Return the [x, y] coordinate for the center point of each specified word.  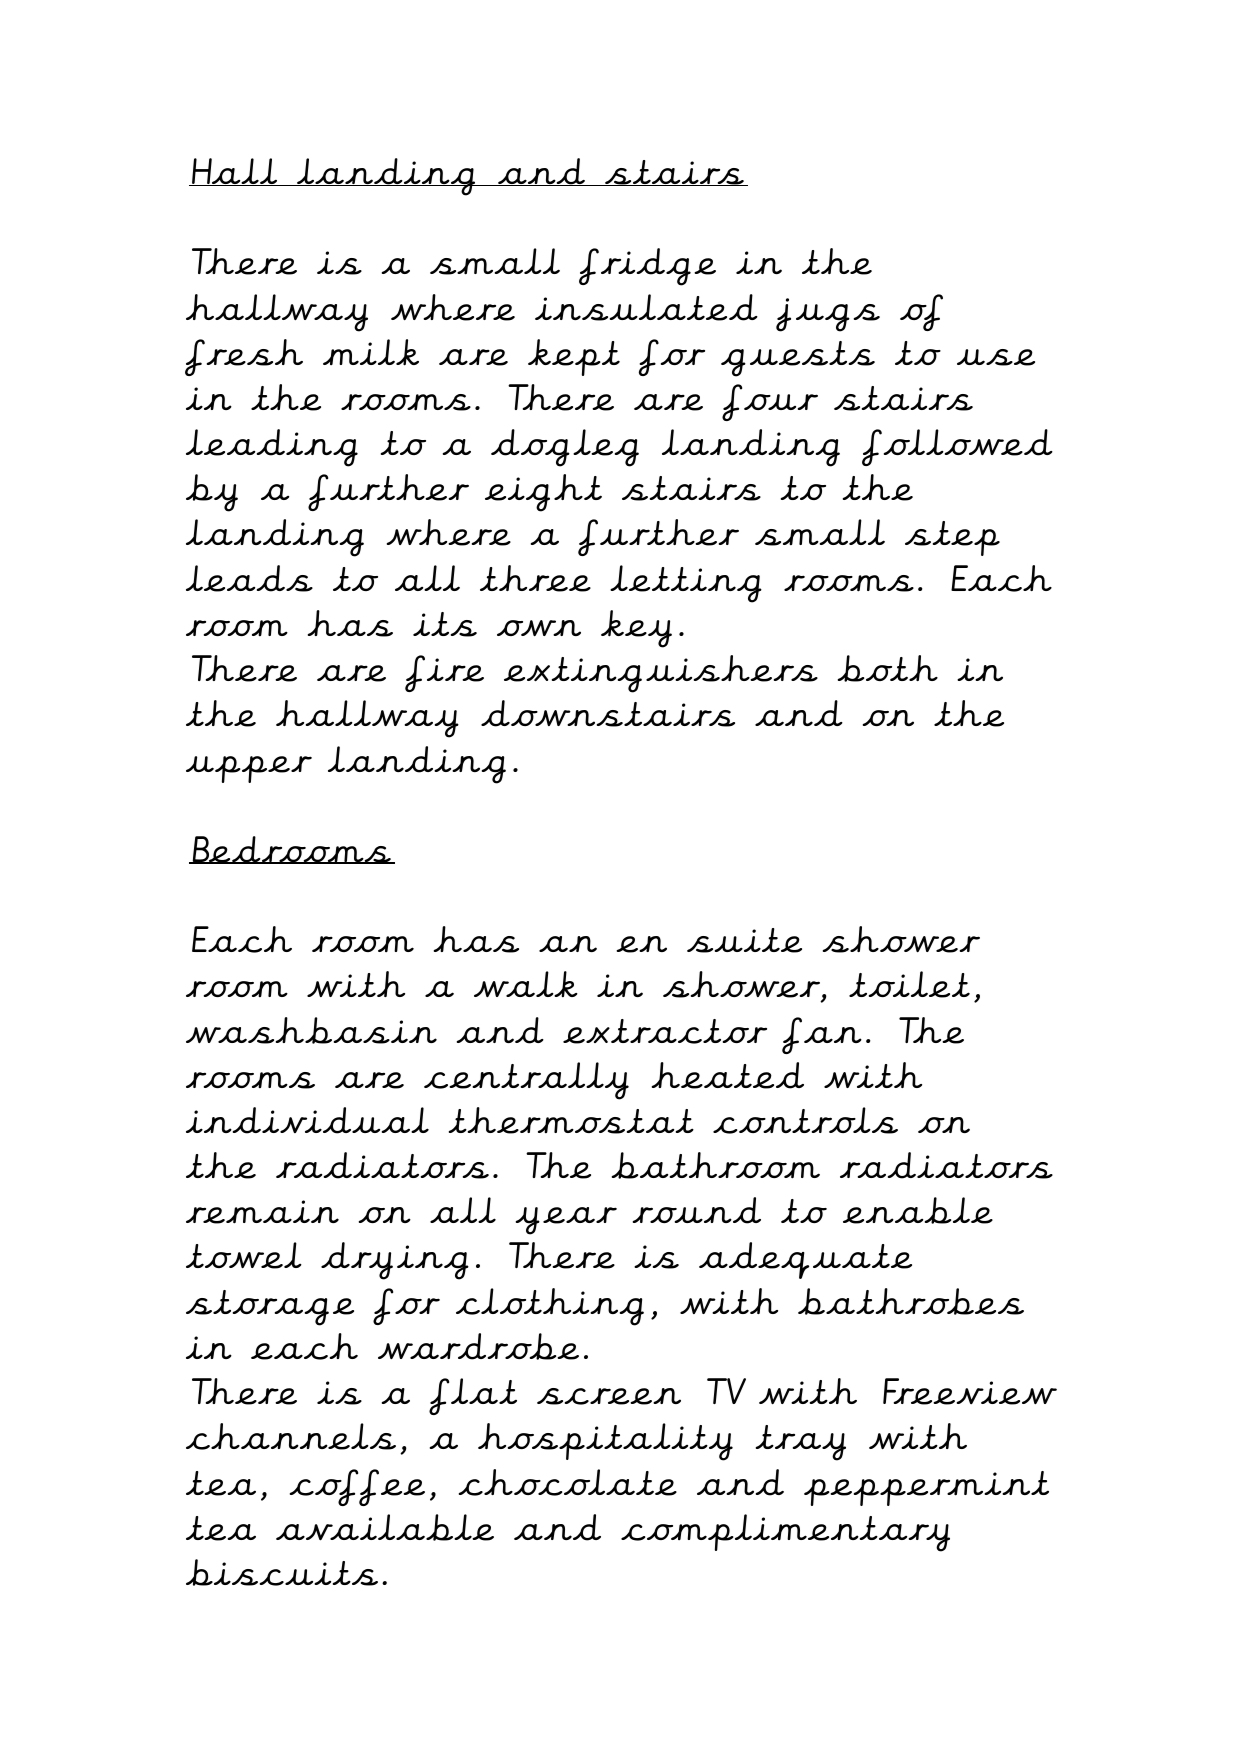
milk [371, 352]
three [535, 578]
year [566, 1221]
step [952, 538]
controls [805, 1120]
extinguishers [661, 674]
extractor [665, 1031]
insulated [646, 307]
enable [918, 1210]
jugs [828, 315]
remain [262, 1212]
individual [307, 1120]
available [385, 1527]
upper [249, 769]
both [888, 668]
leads [249, 578]
